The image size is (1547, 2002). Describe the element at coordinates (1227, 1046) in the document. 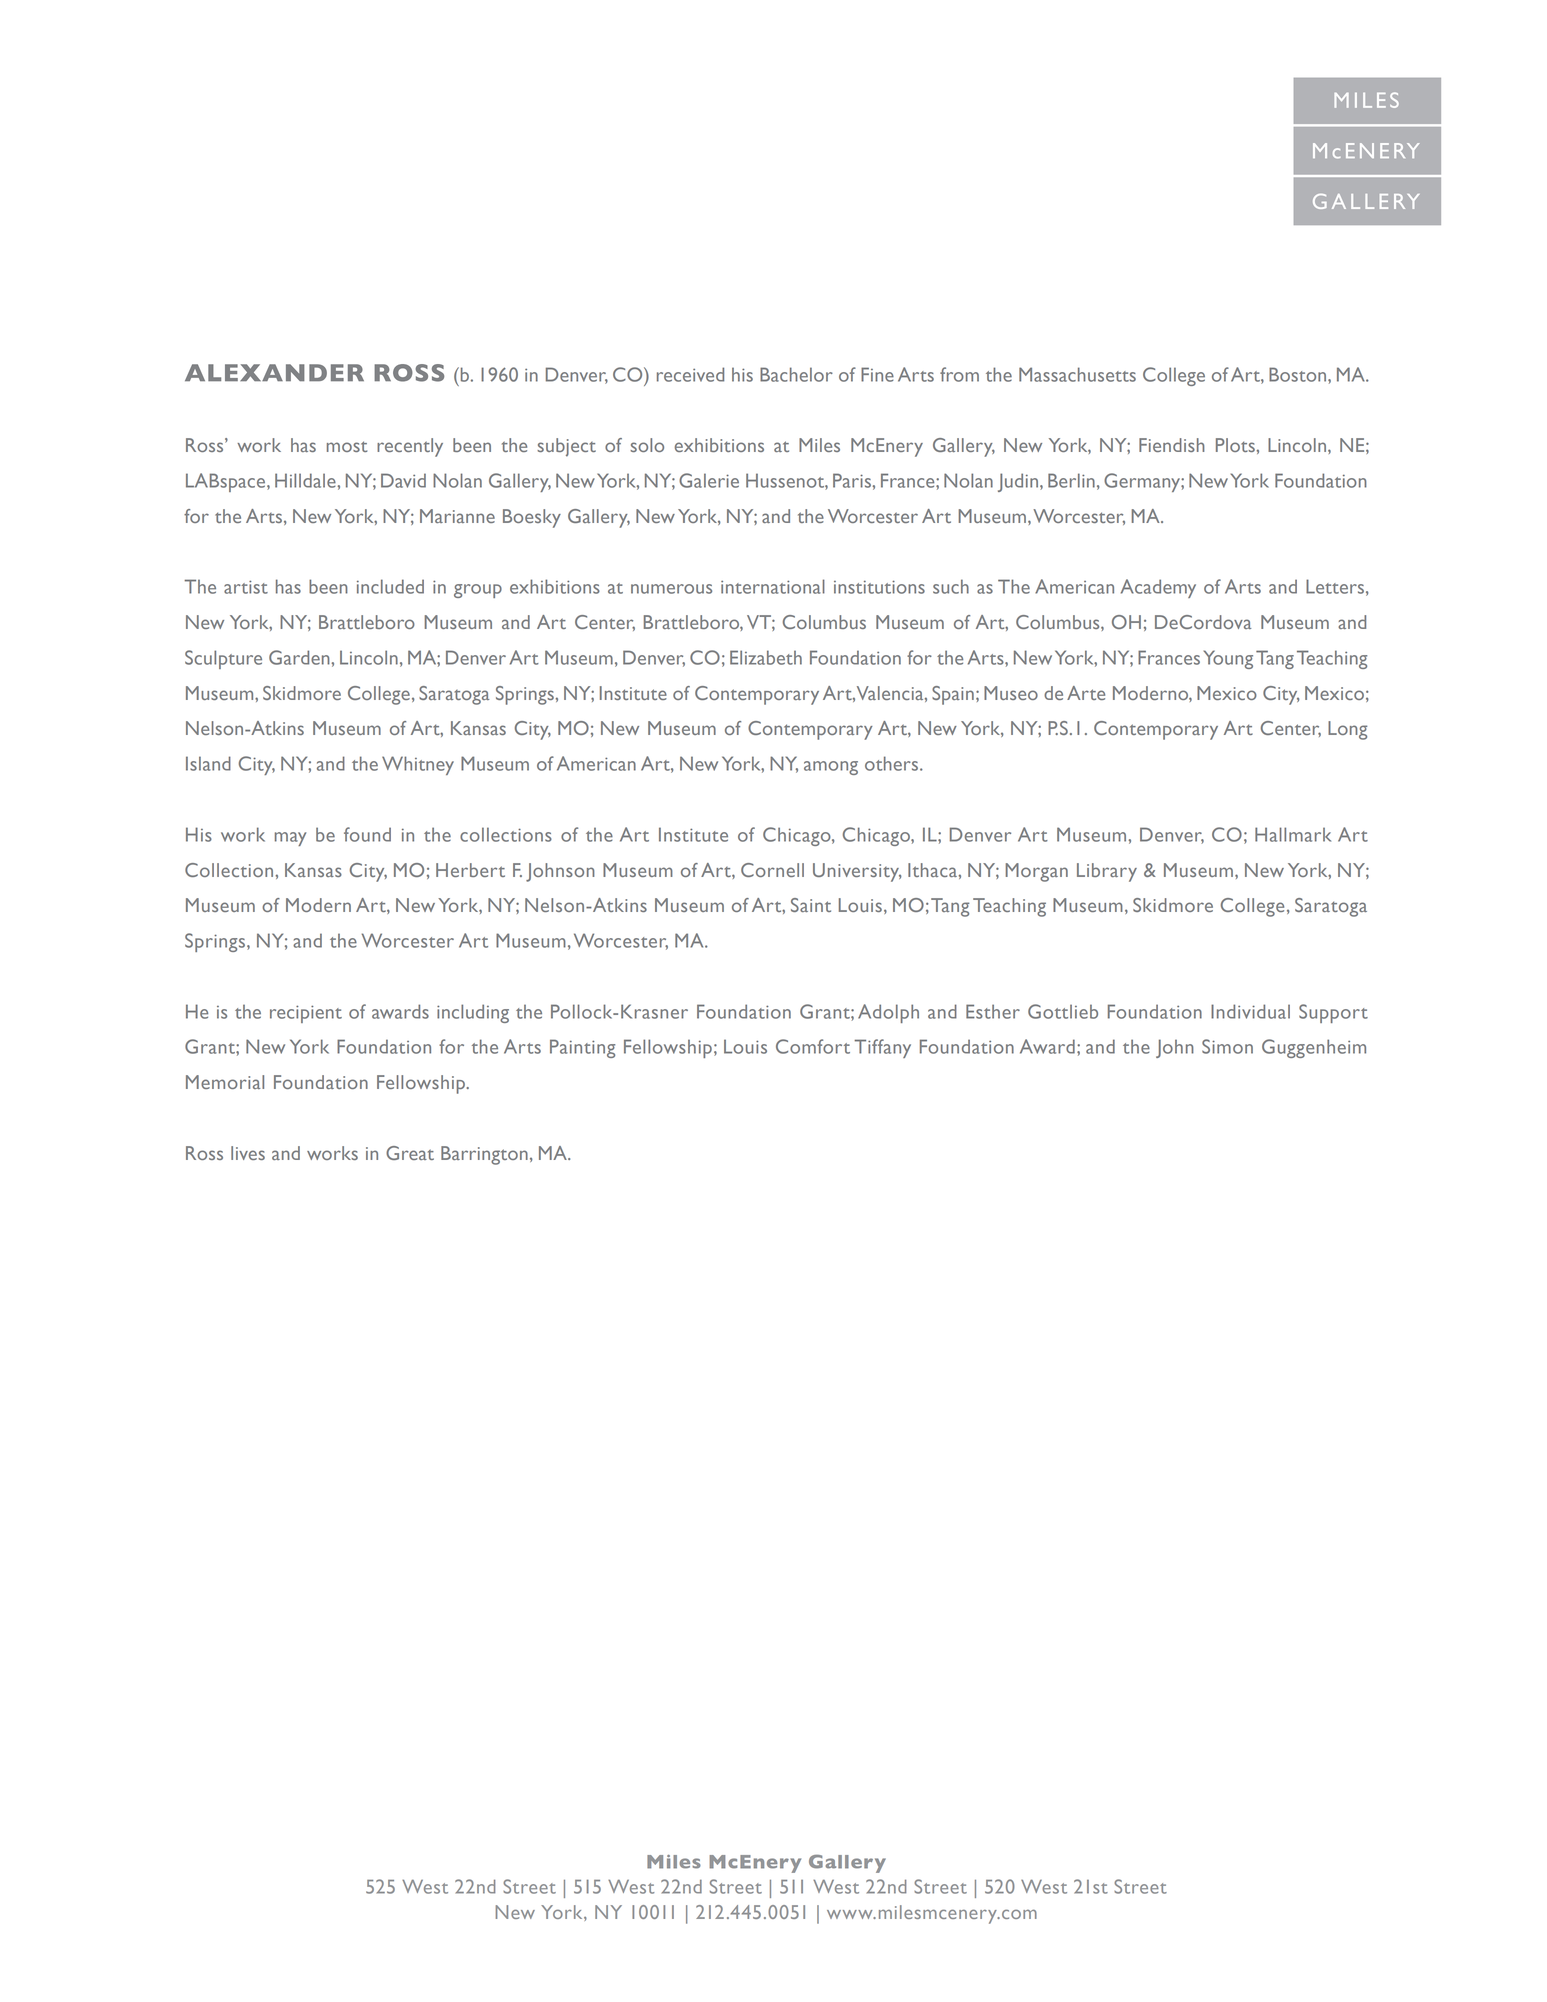

I see `Simon` at that location.
